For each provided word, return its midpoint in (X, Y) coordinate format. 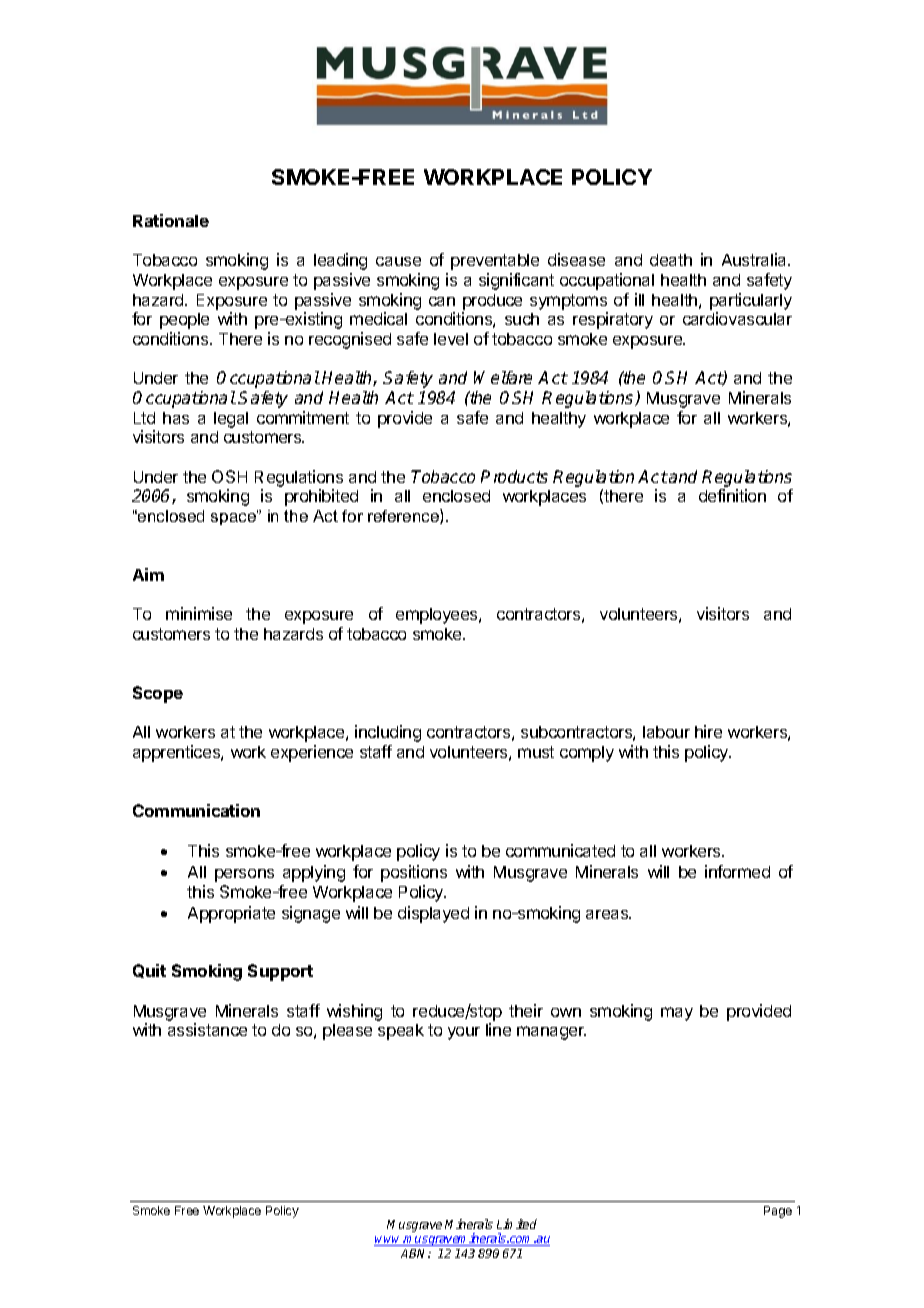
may (677, 1014)
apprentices (177, 753)
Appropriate (231, 914)
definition (732, 495)
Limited (517, 1224)
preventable (495, 262)
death (671, 260)
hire (708, 731)
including (388, 733)
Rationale (171, 220)
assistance (207, 1029)
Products (514, 476)
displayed (433, 914)
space (234, 518)
